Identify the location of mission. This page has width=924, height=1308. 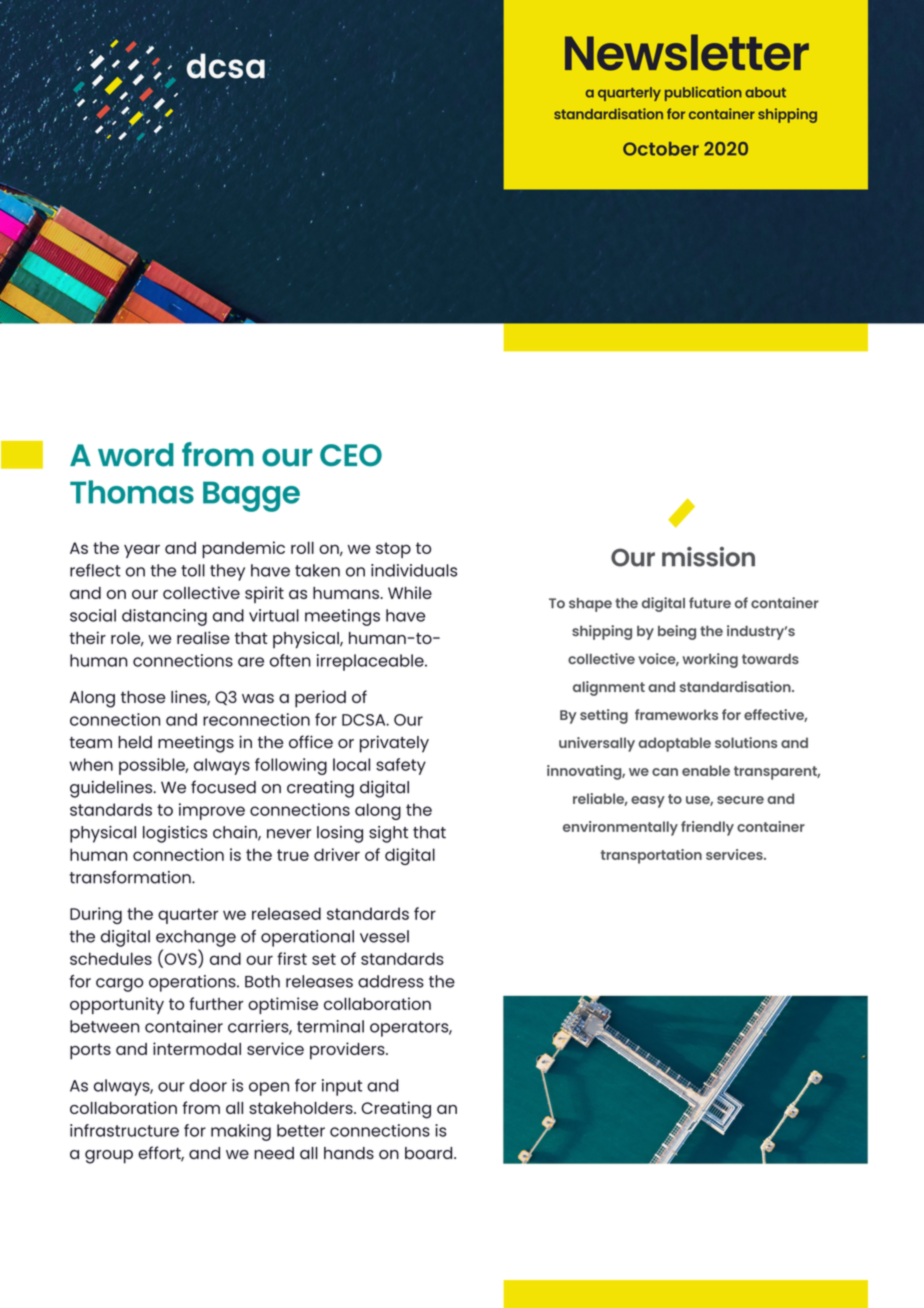
(708, 557).
